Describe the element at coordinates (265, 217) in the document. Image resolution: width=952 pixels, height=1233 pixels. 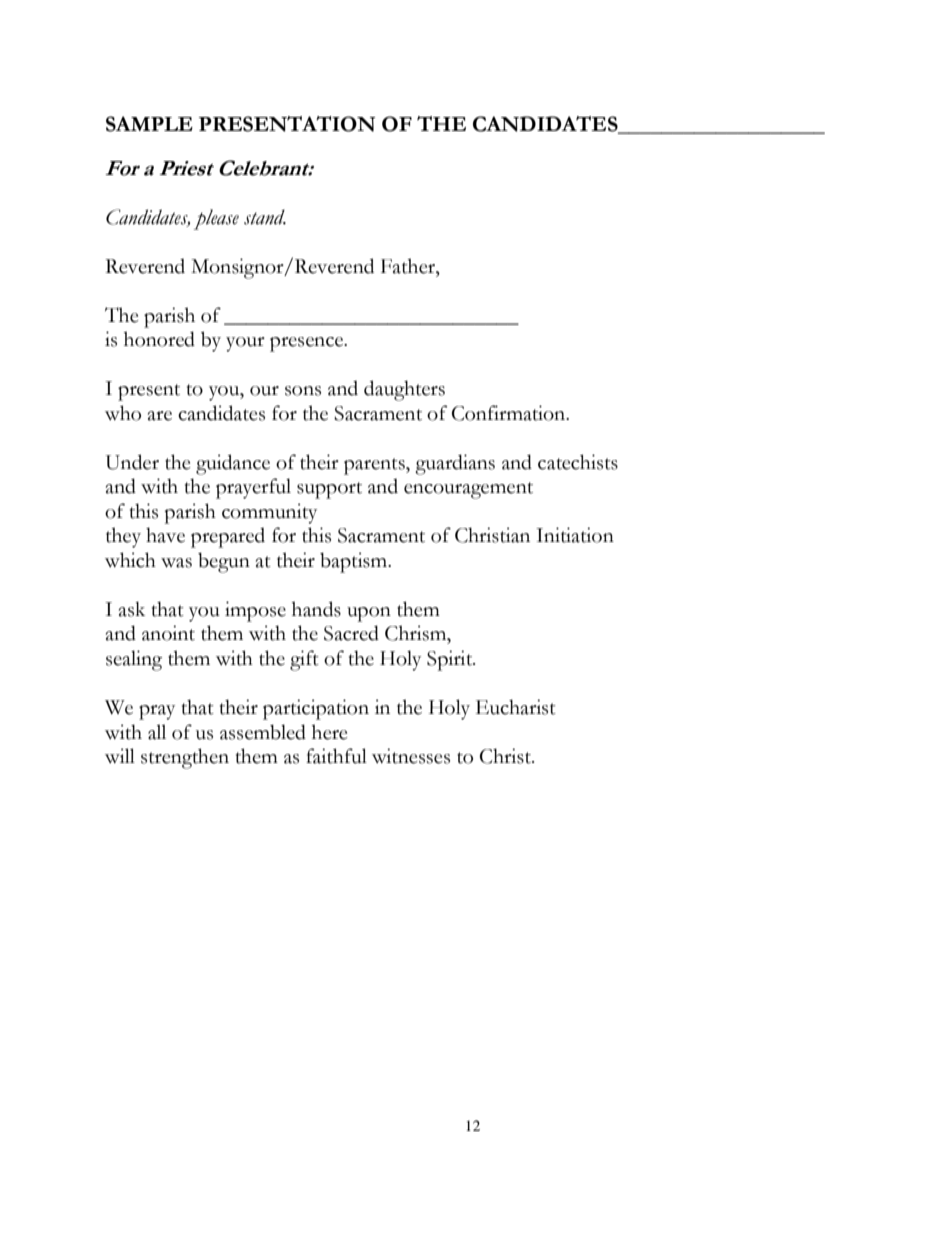
I see `stand` at that location.
